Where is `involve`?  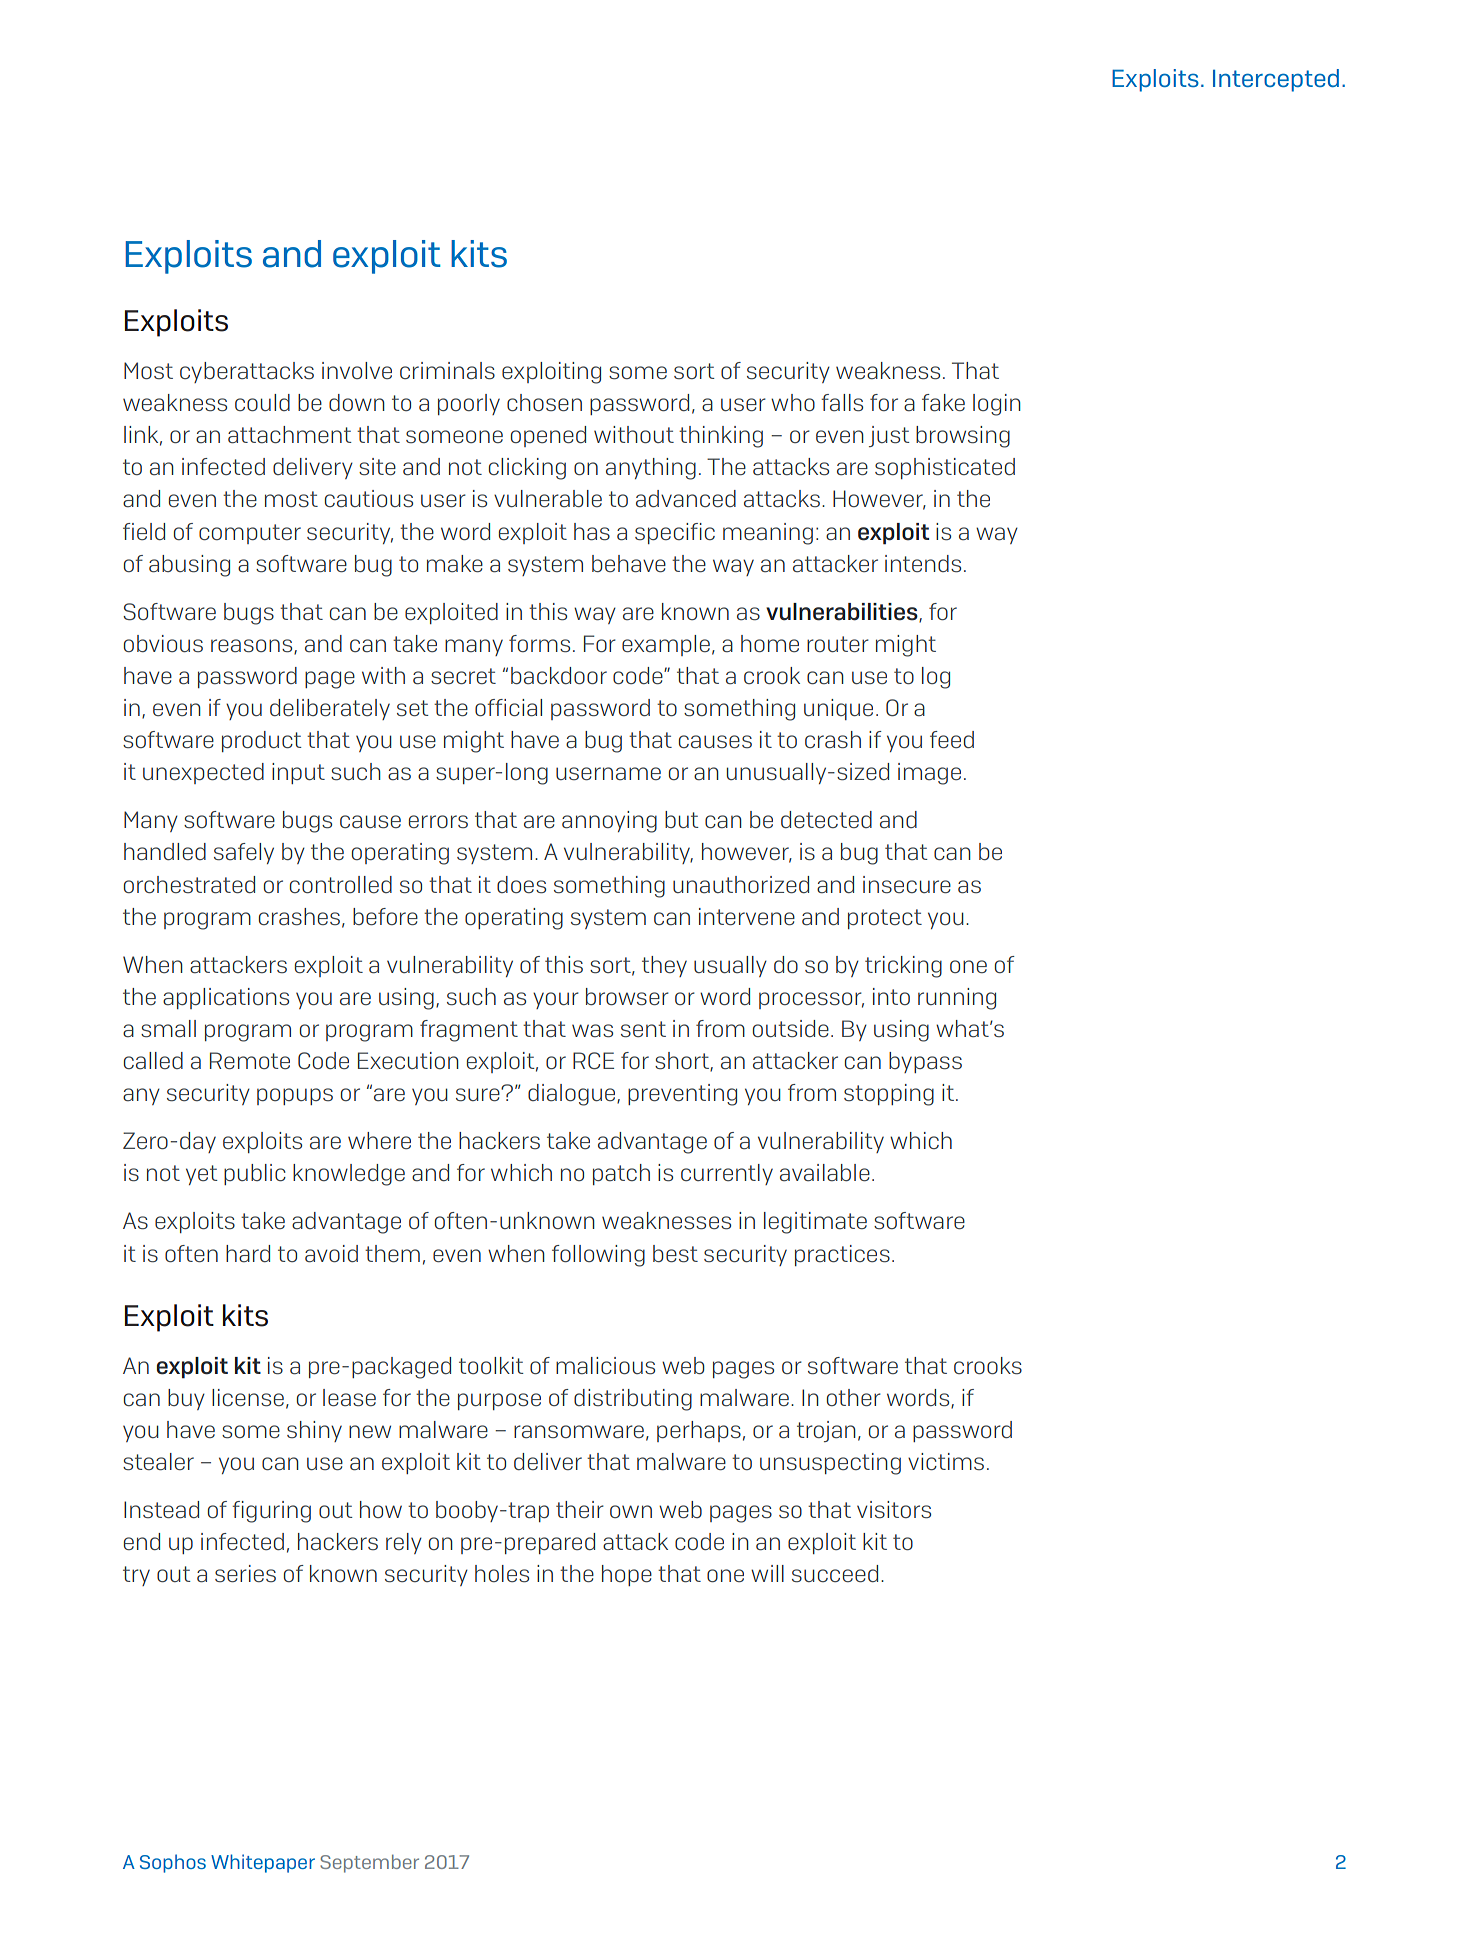
involve is located at coordinates (357, 370).
